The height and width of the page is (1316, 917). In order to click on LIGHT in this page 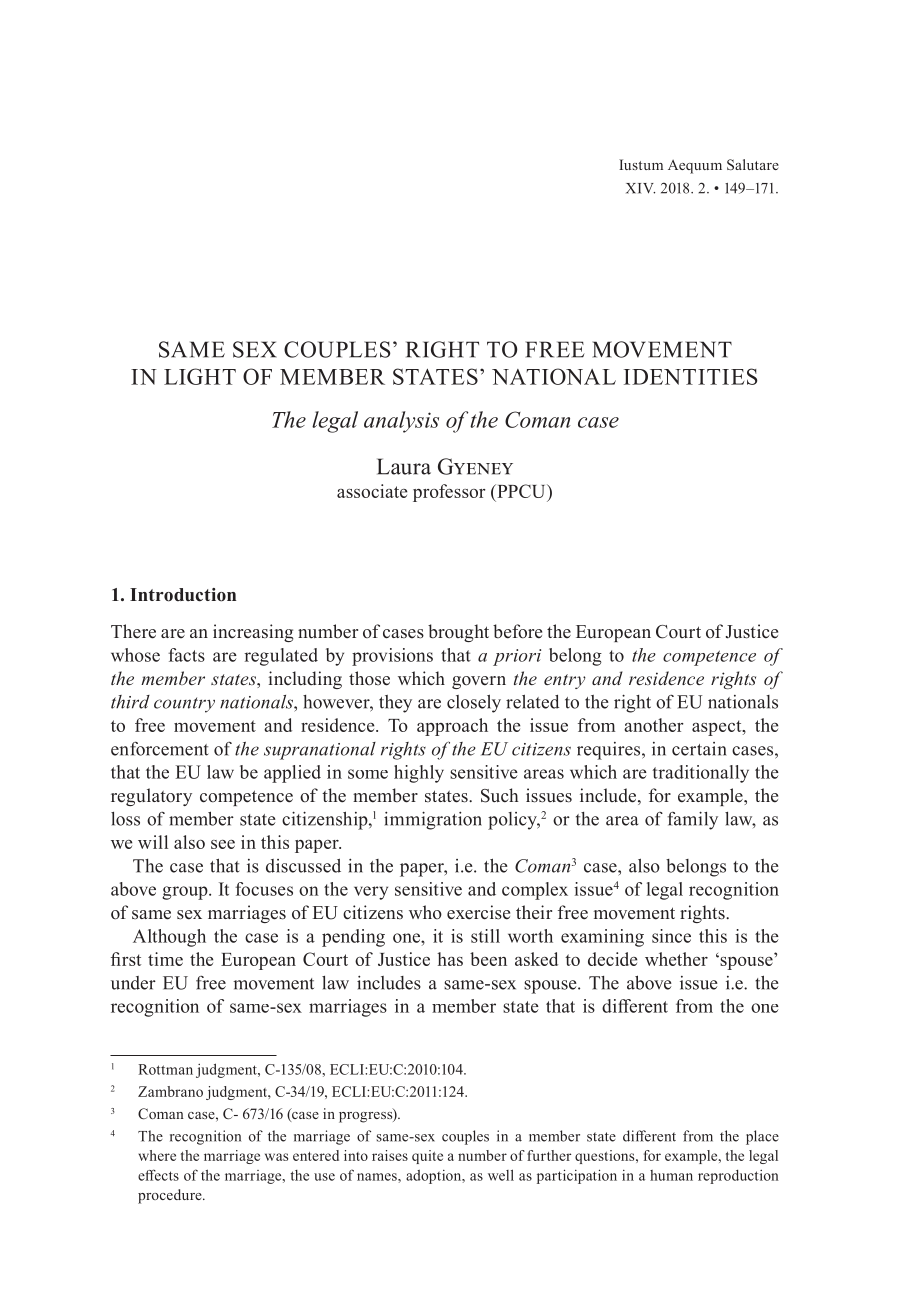, I will do `click(200, 376)`.
